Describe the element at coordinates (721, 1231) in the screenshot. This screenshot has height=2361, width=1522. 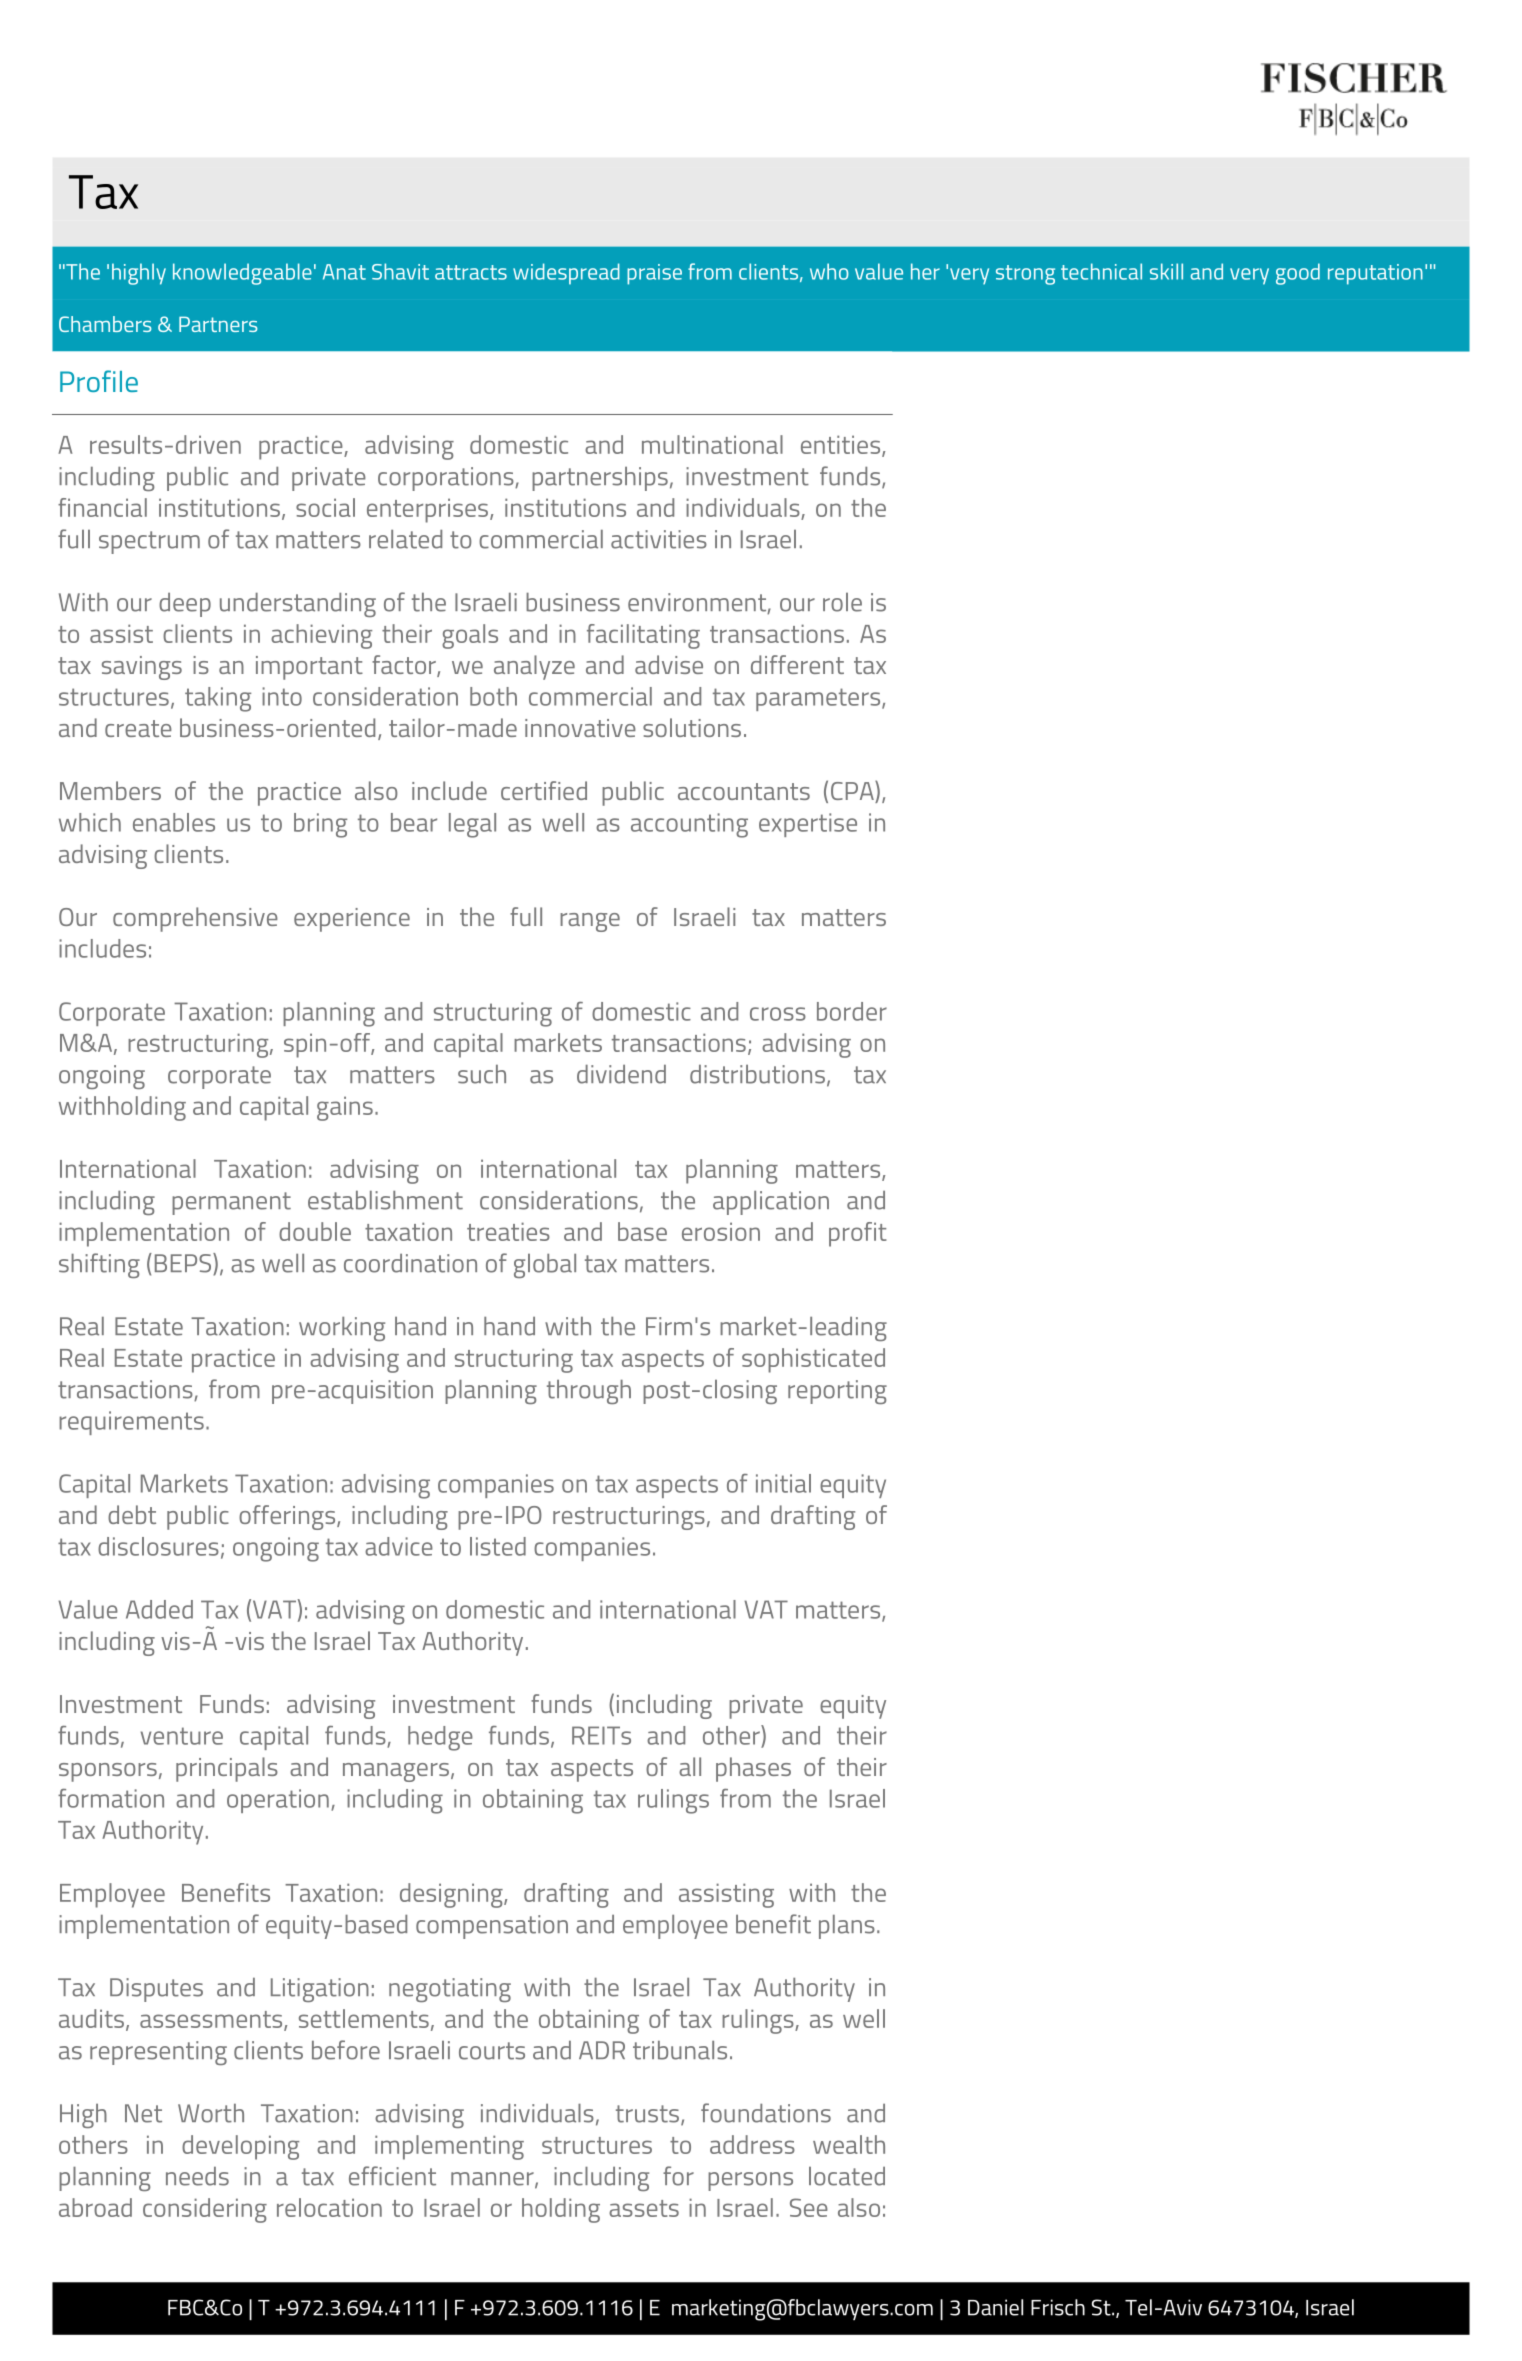
I see `erosion` at that location.
